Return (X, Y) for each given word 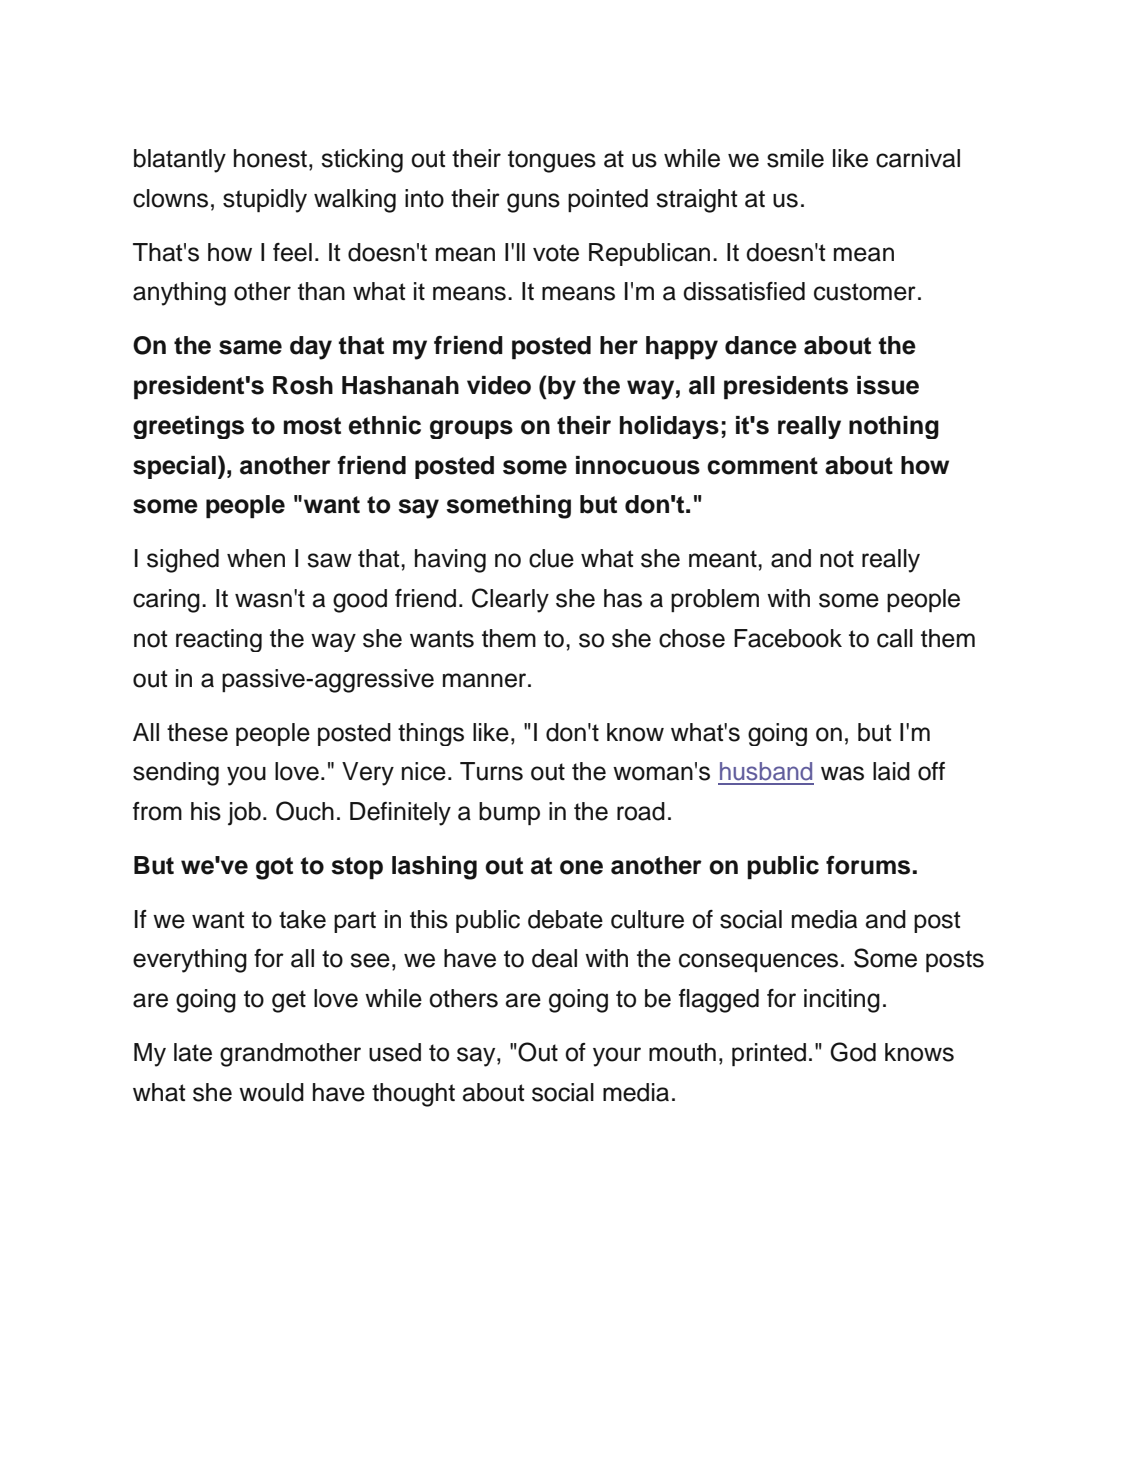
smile (795, 158)
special (174, 467)
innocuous (638, 465)
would (271, 1092)
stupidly (265, 201)
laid (891, 771)
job (244, 814)
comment (762, 466)
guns (533, 203)
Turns (491, 771)
